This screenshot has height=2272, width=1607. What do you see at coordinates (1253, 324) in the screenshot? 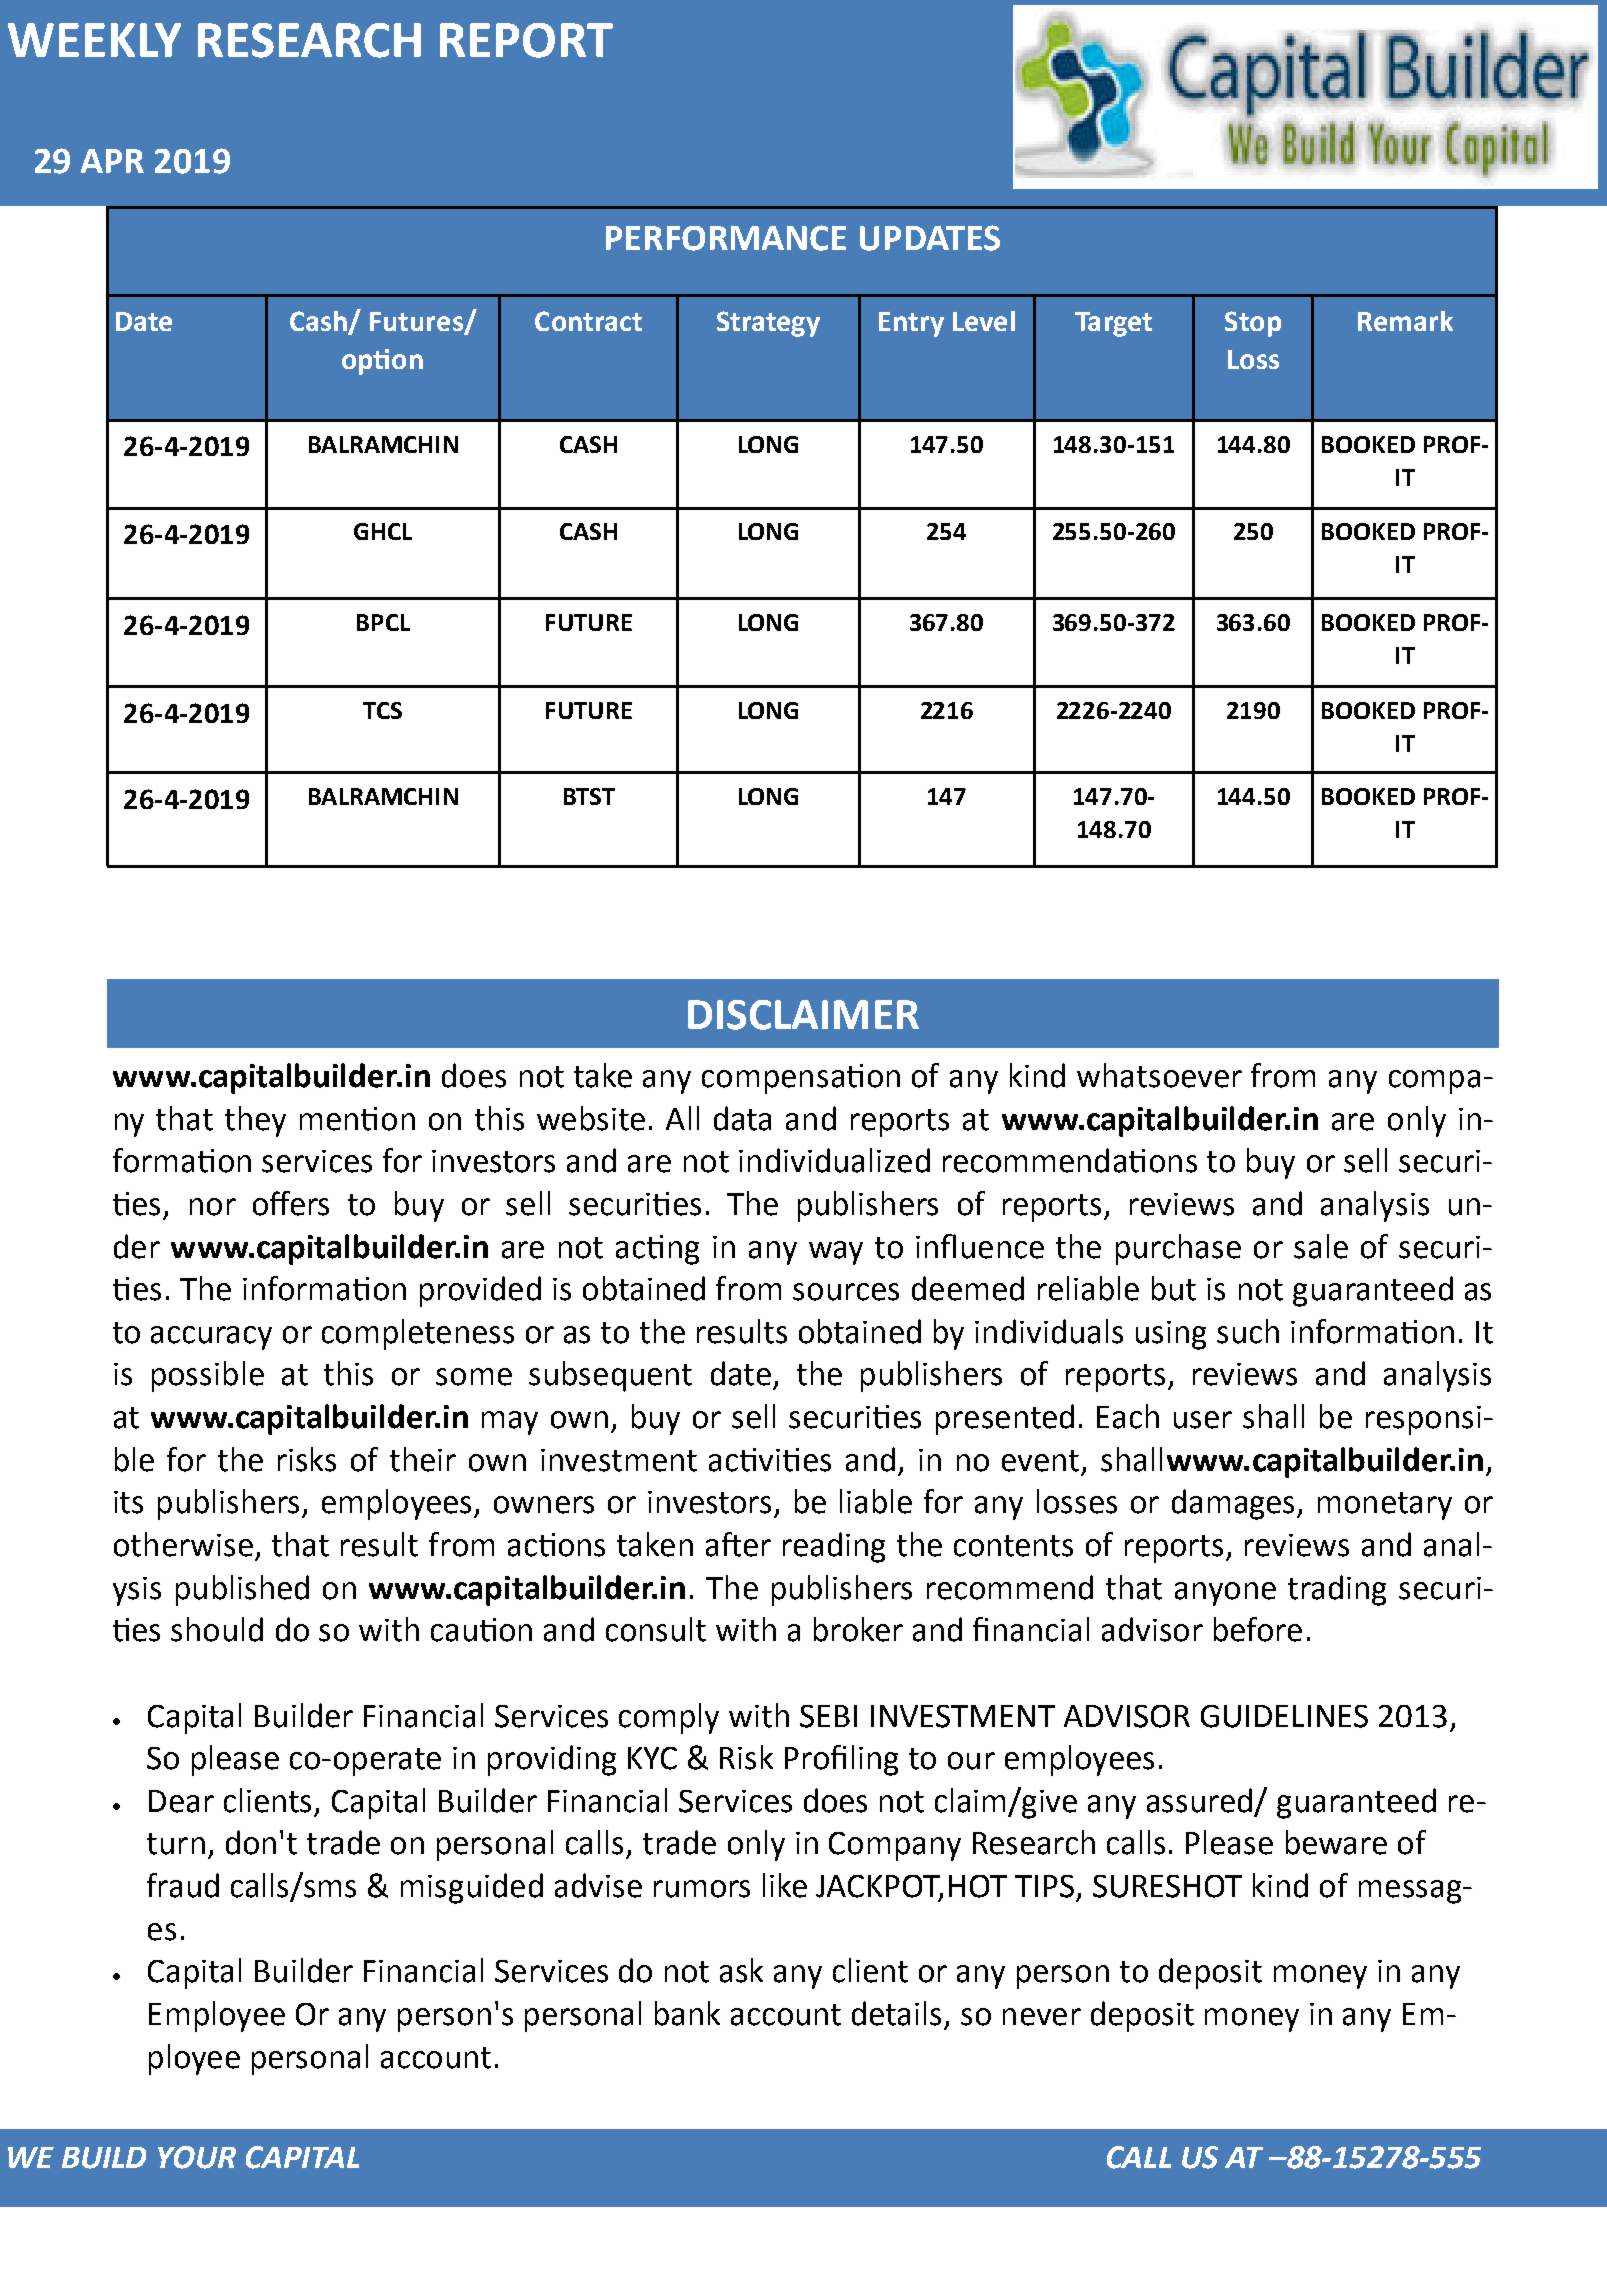
I see `Stop` at bounding box center [1253, 324].
